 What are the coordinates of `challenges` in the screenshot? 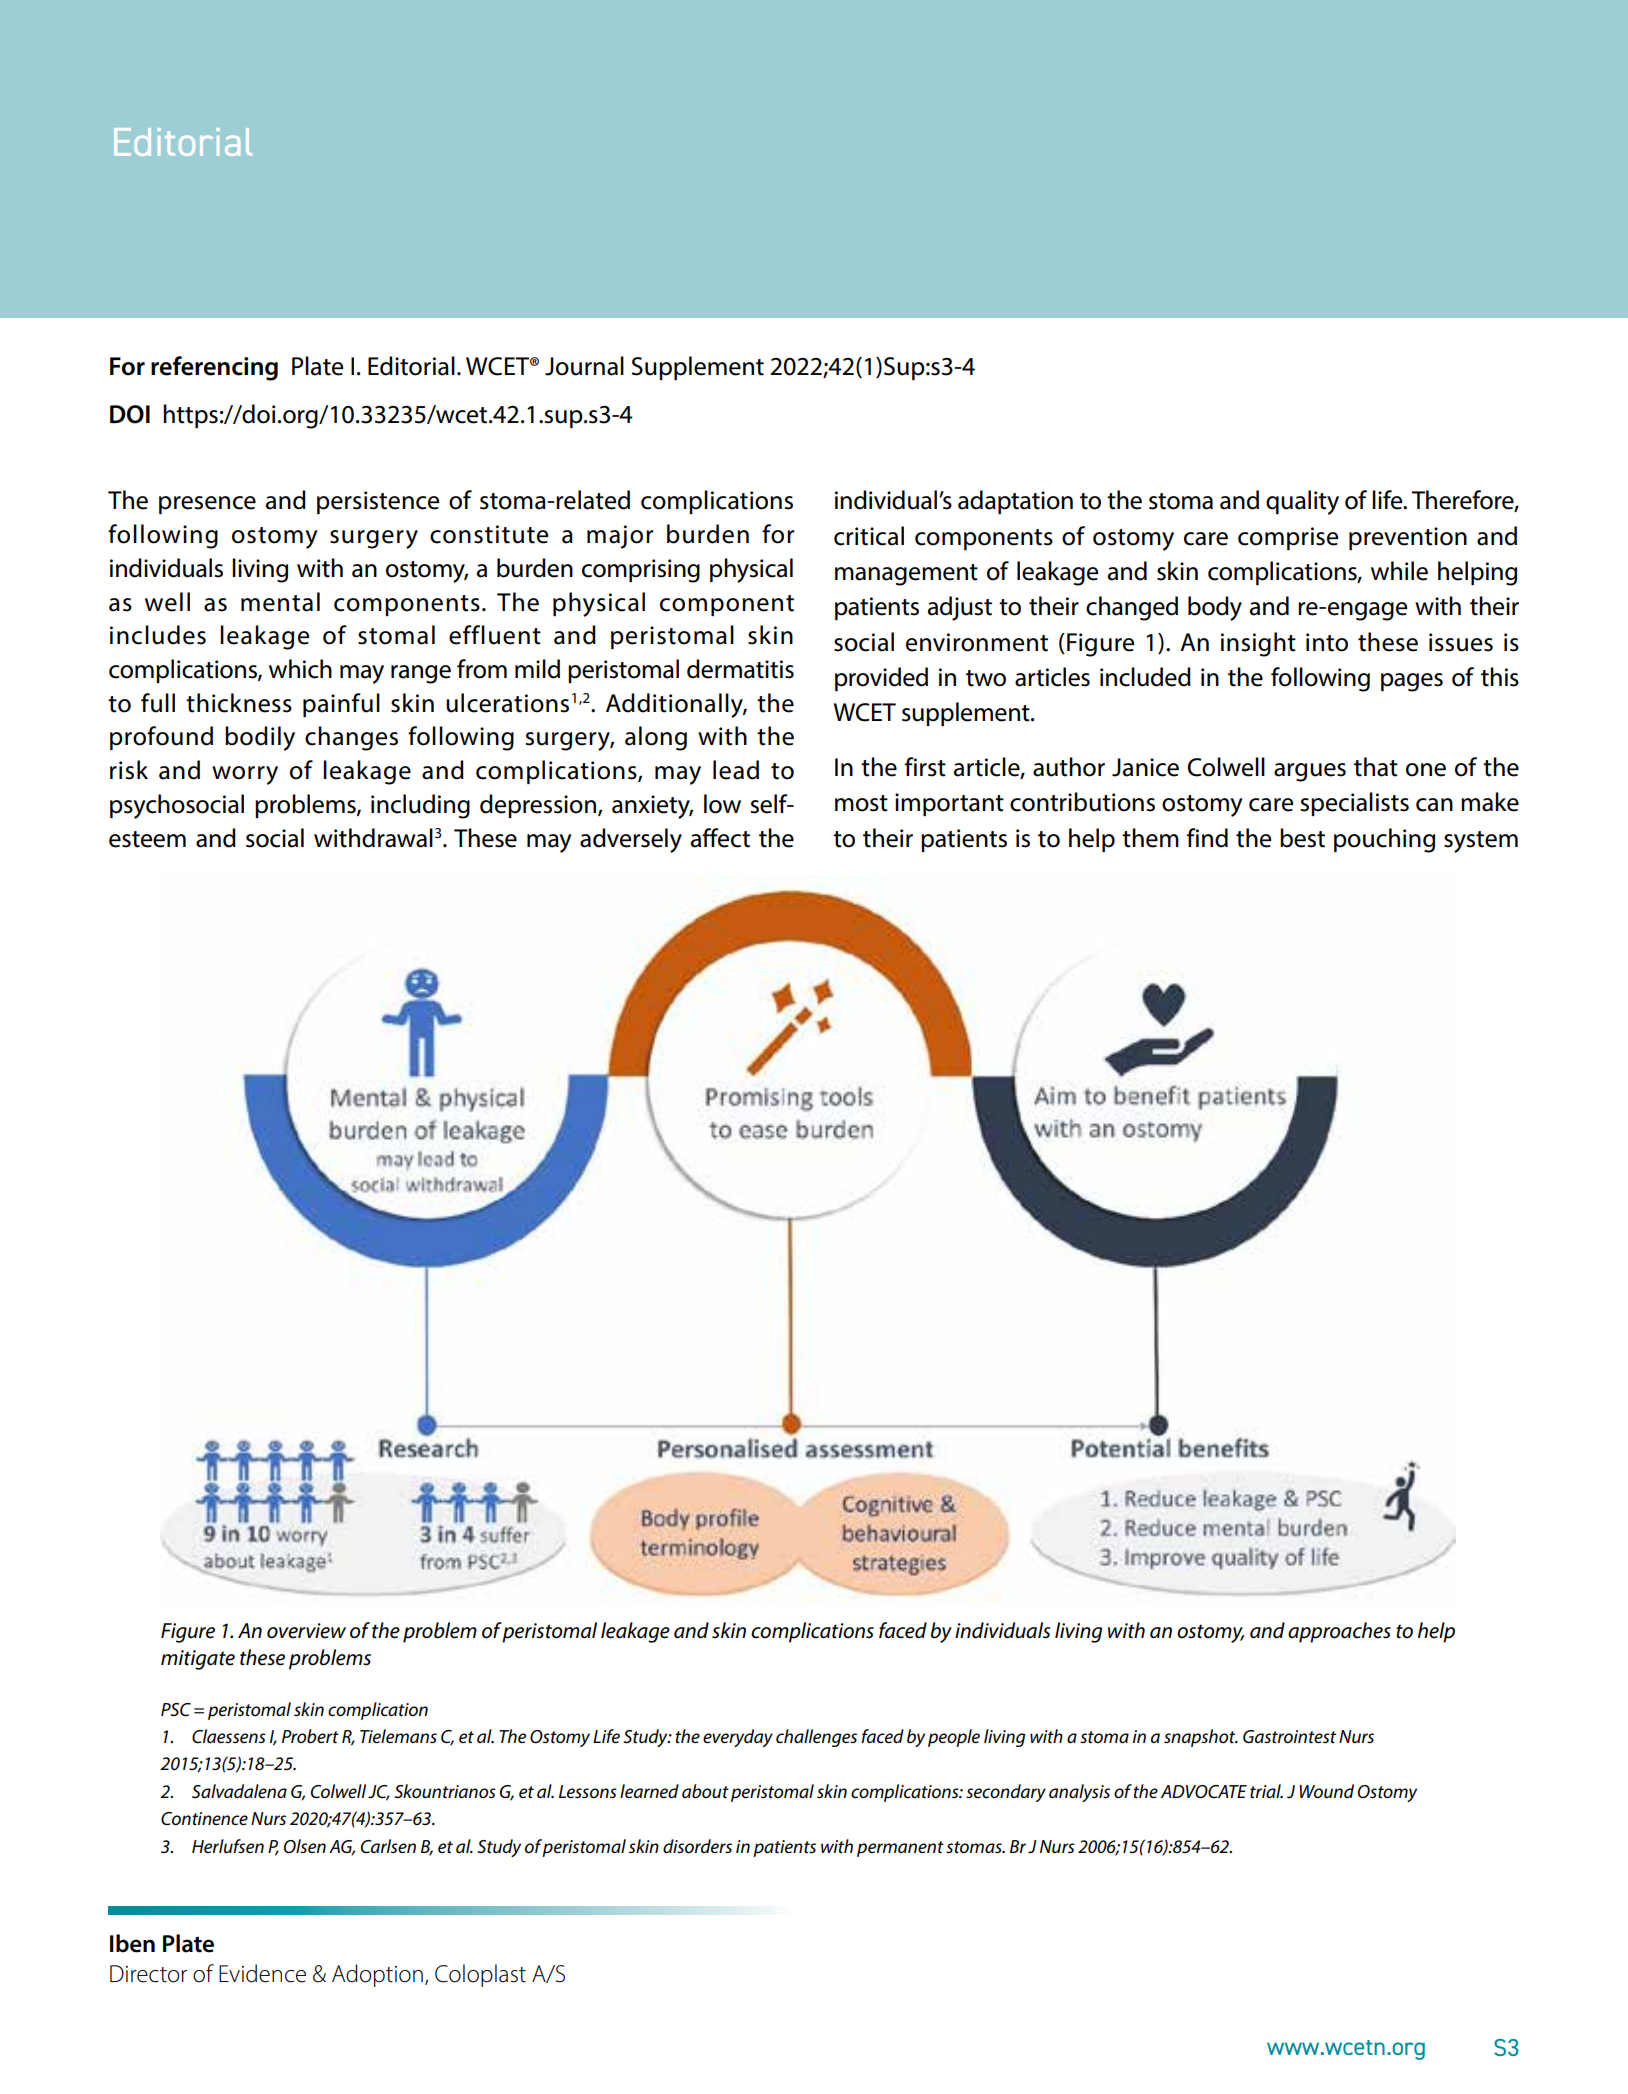 It's located at (816, 1738).
